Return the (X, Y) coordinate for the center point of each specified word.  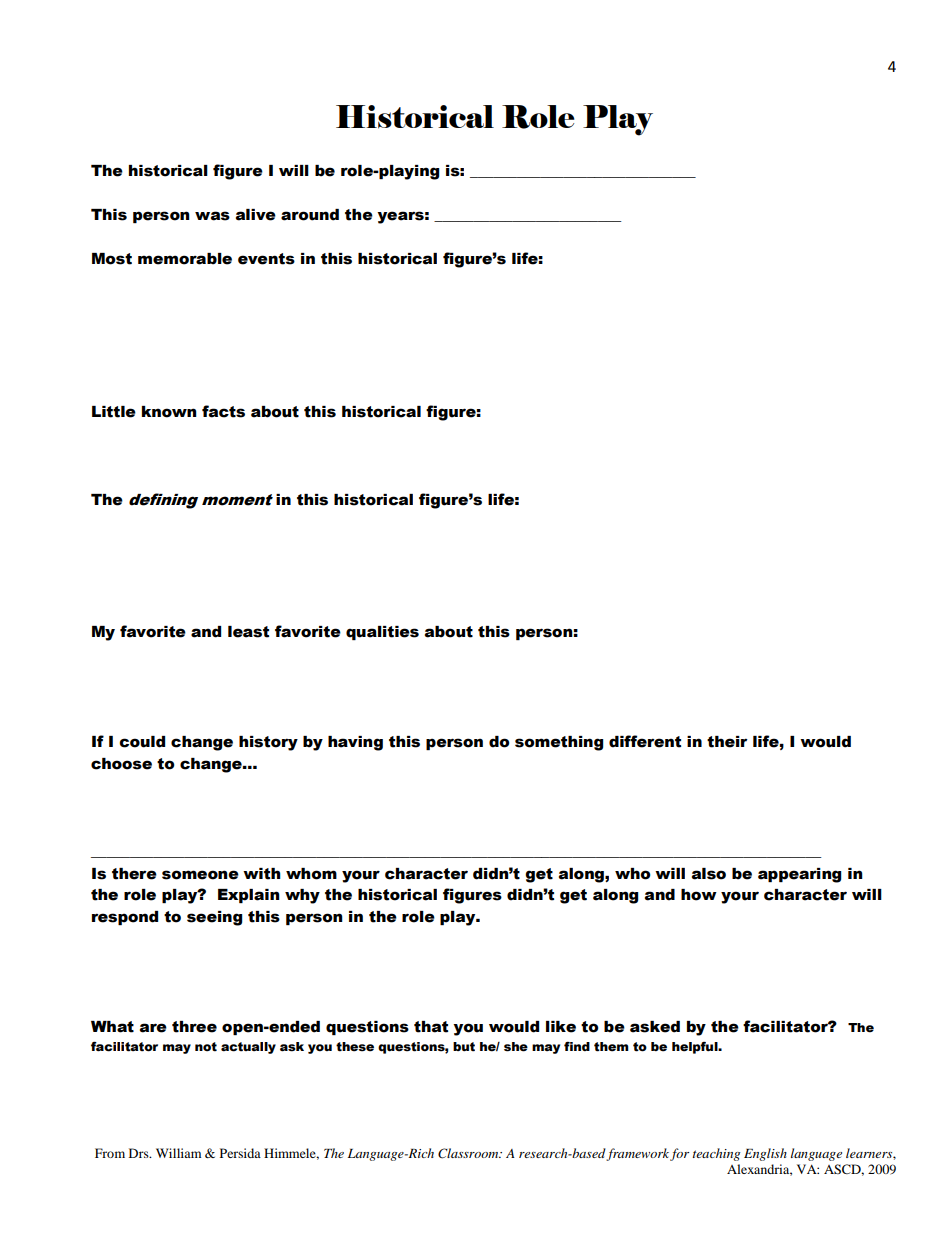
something (559, 743)
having (355, 743)
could (142, 742)
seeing (214, 918)
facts (223, 411)
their (727, 742)
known (169, 412)
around (310, 215)
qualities (382, 633)
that (431, 1027)
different (645, 741)
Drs (140, 1153)
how (699, 895)
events (266, 259)
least (248, 632)
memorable (185, 259)
